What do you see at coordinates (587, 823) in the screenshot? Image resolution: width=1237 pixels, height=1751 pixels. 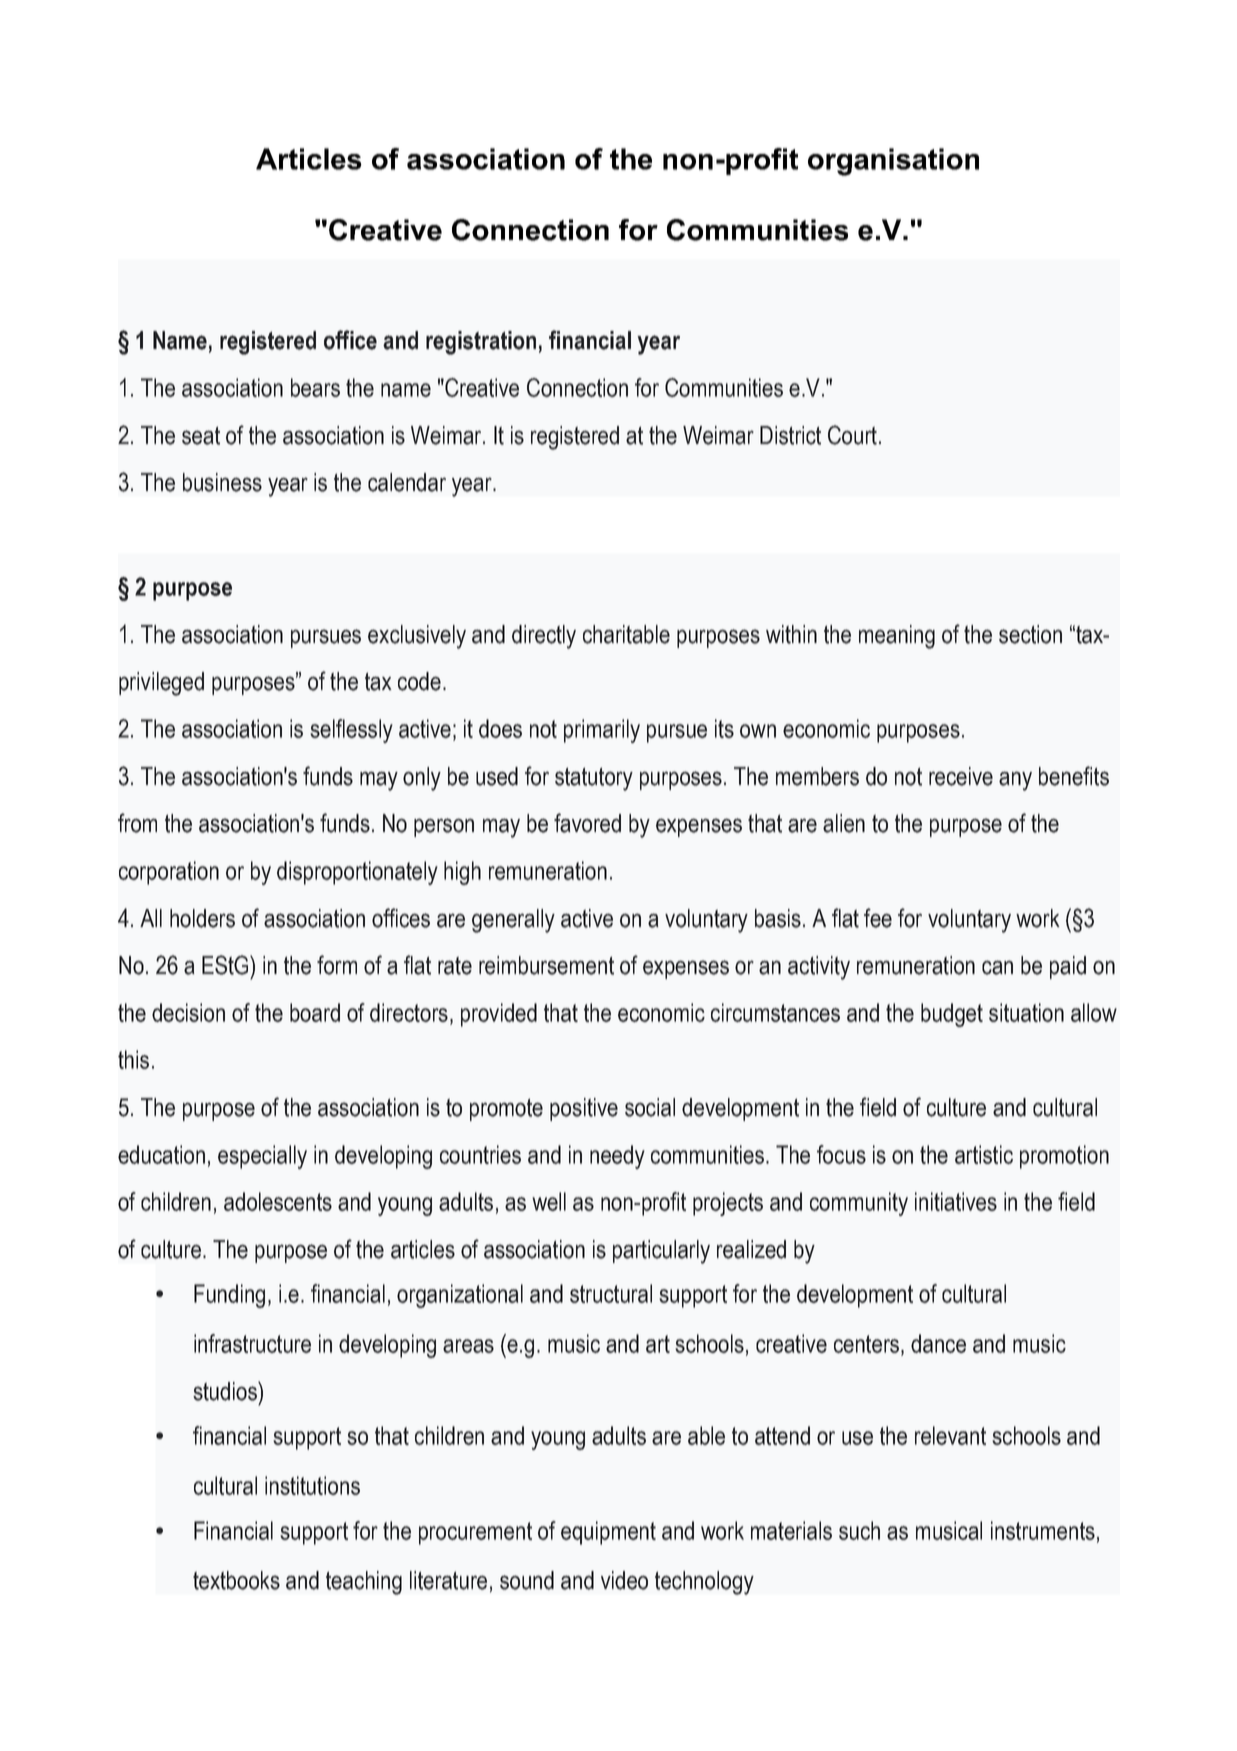 I see `favored` at bounding box center [587, 823].
